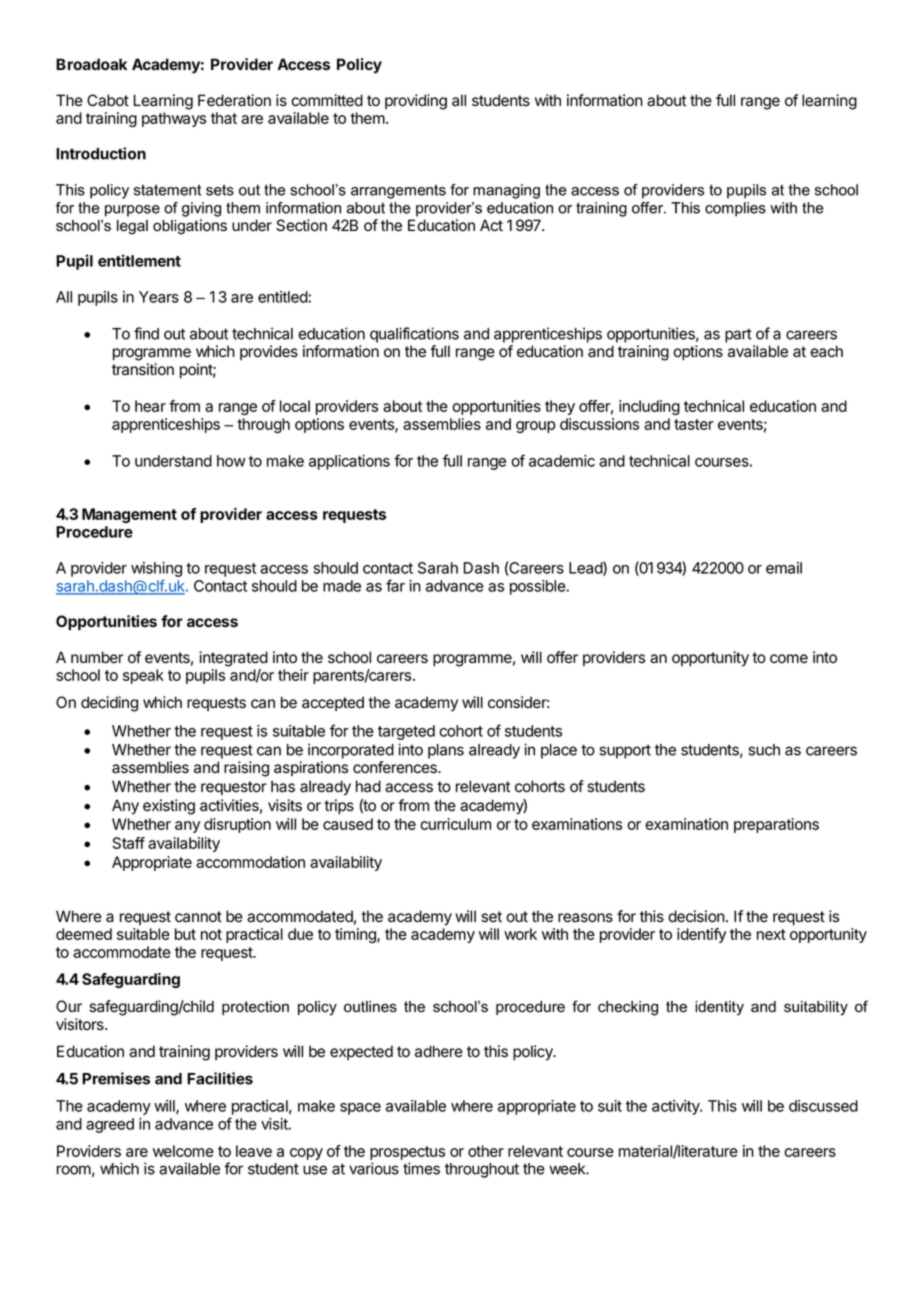 This screenshot has width=924, height=1308. I want to click on qualifications, so click(414, 335).
